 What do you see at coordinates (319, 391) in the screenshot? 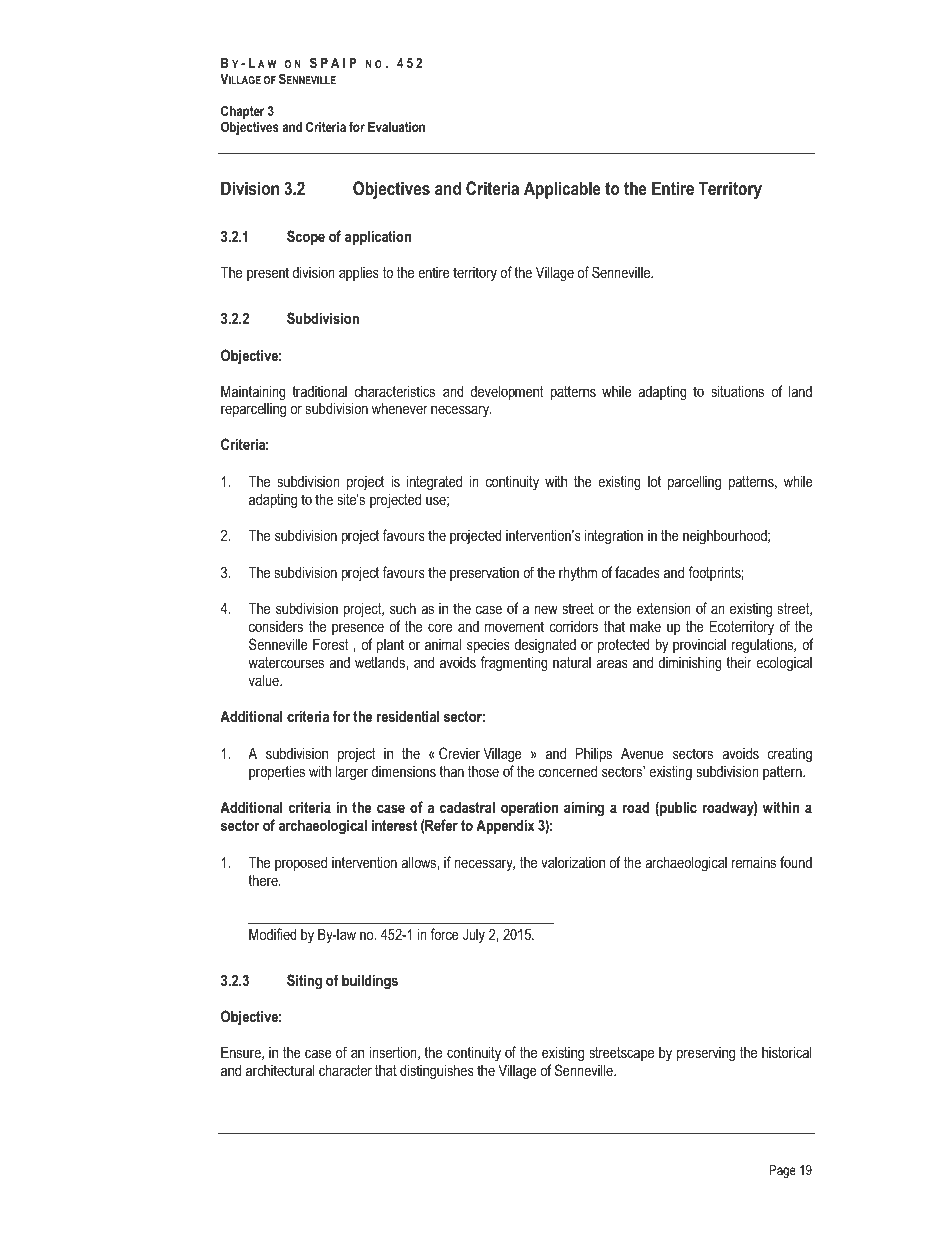
I see `traditional` at bounding box center [319, 391].
